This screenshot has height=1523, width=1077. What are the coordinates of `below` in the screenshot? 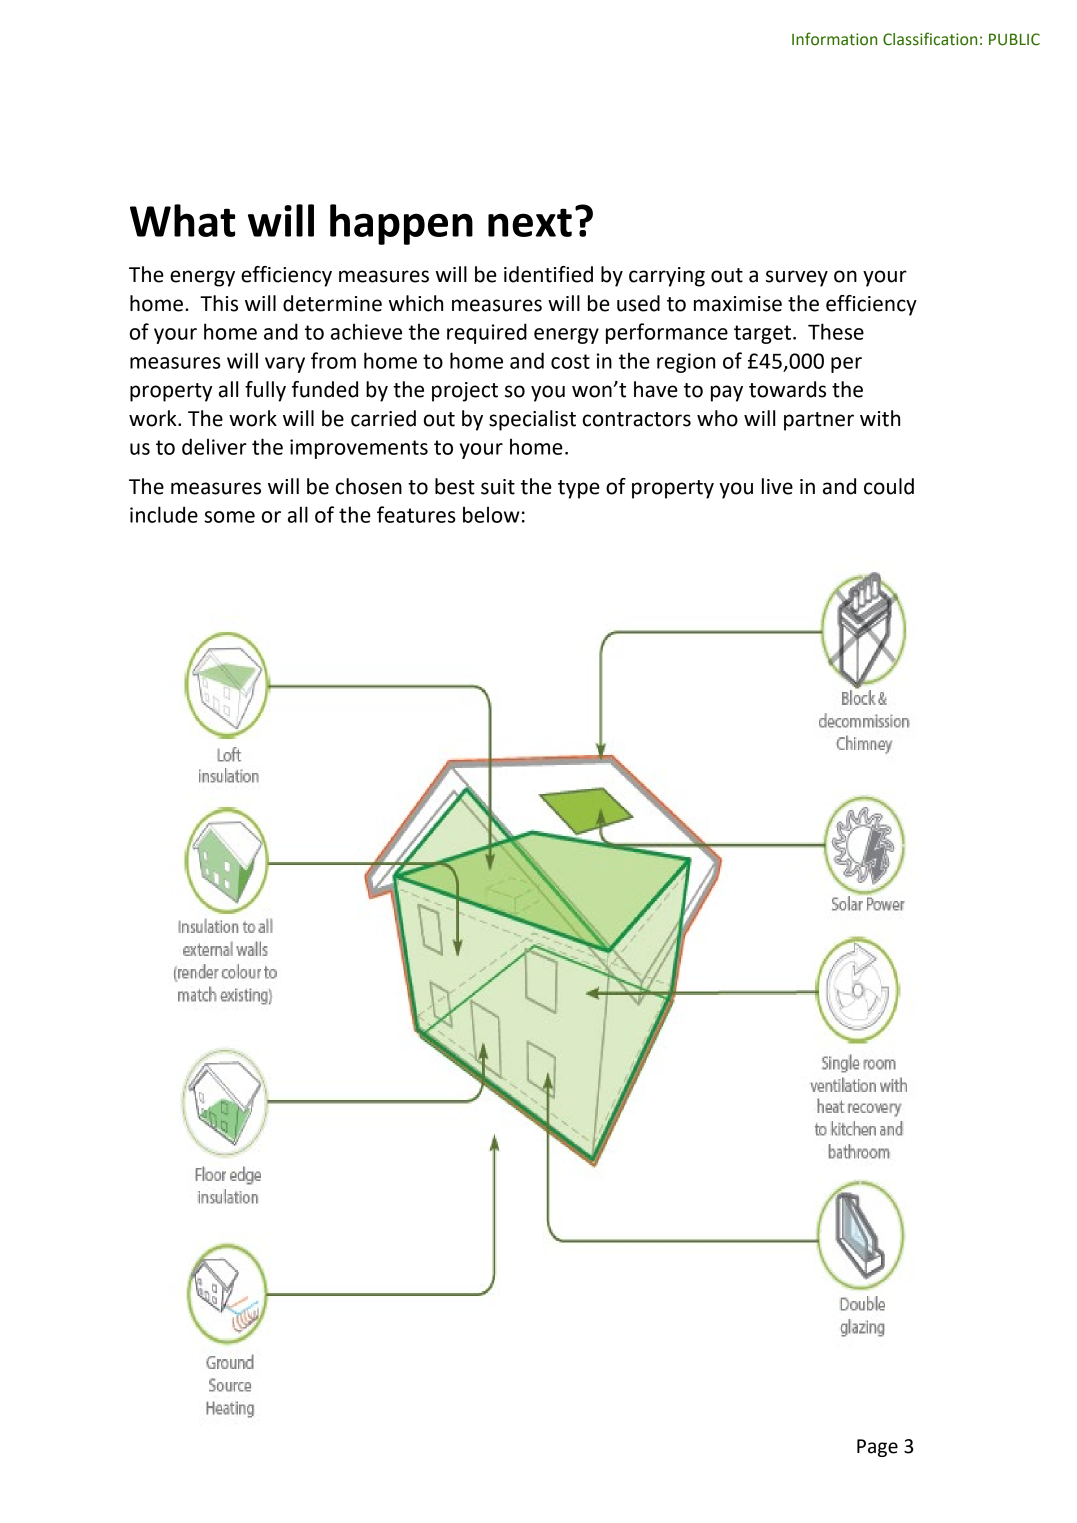 It's located at (491, 514).
